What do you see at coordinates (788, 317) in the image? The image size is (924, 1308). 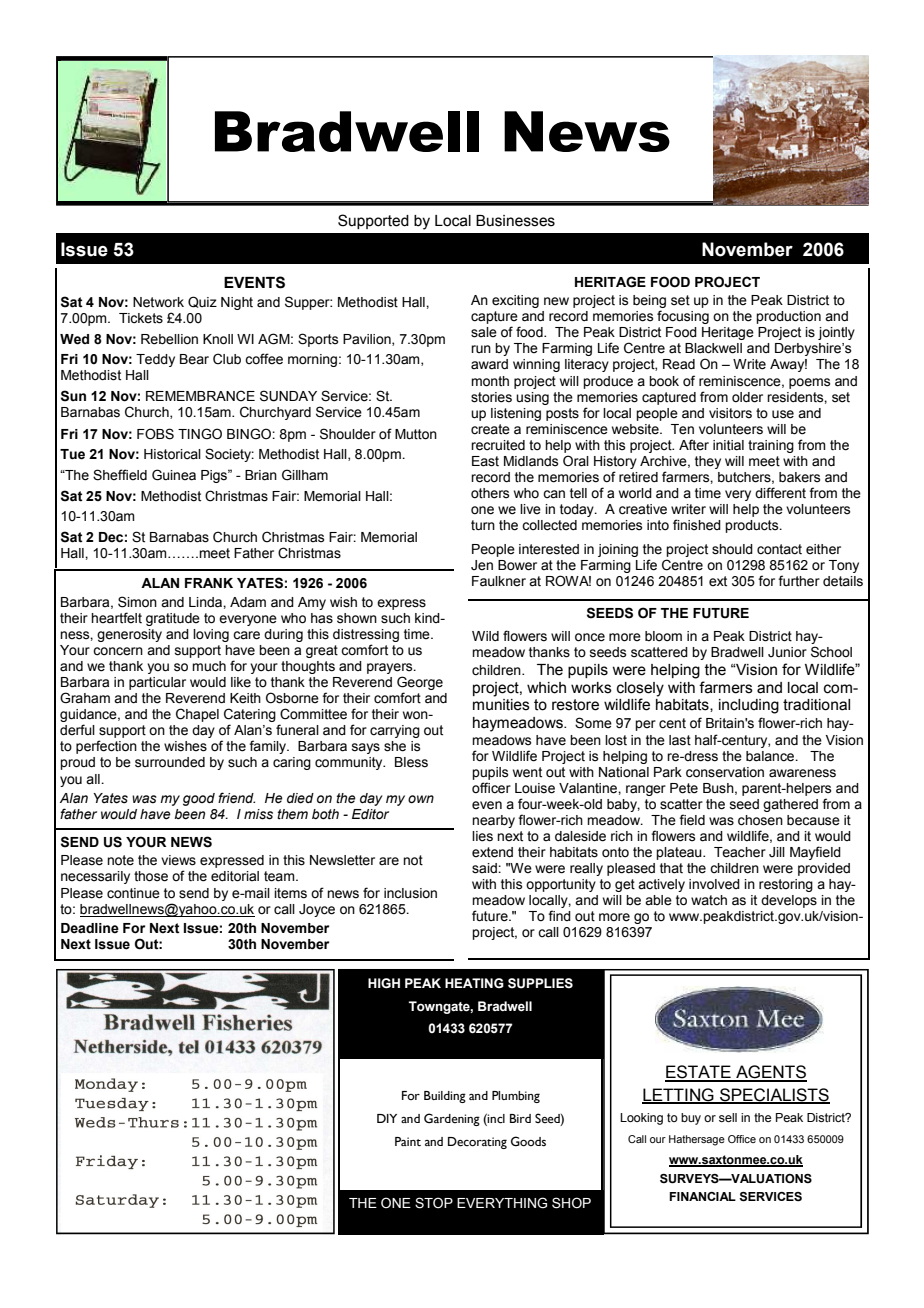 I see `production` at bounding box center [788, 317].
